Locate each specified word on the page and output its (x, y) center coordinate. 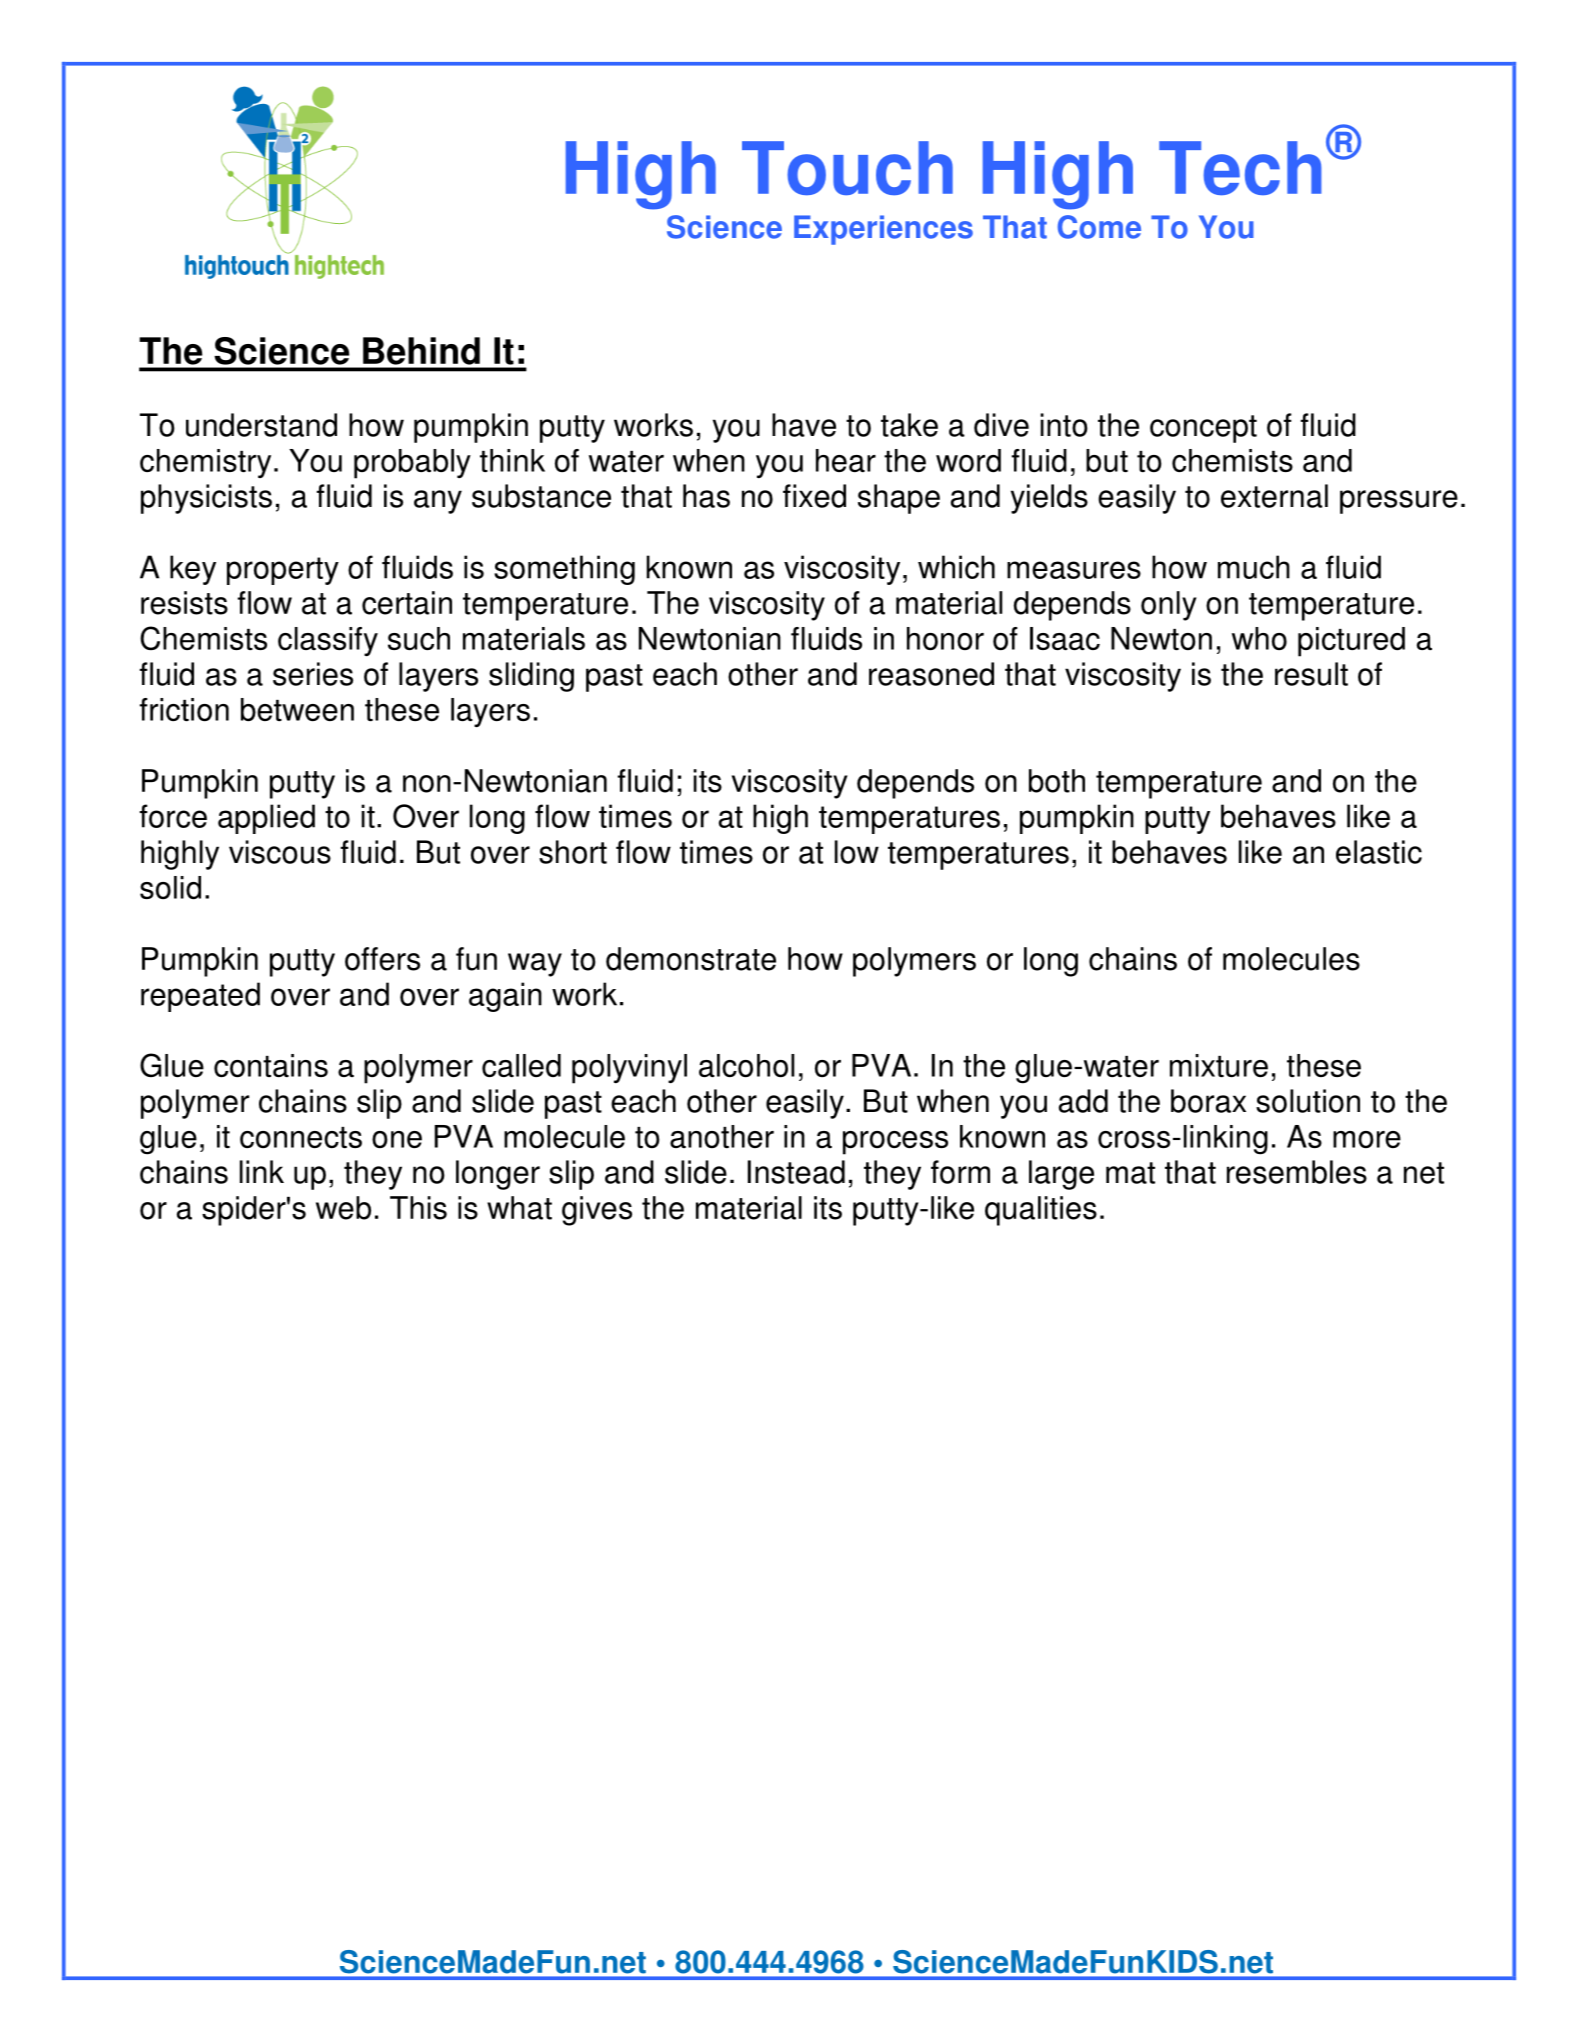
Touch (847, 168)
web (343, 1208)
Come (1099, 227)
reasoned (931, 674)
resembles (1297, 1172)
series (313, 674)
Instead (796, 1172)
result (1311, 674)
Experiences (883, 230)
